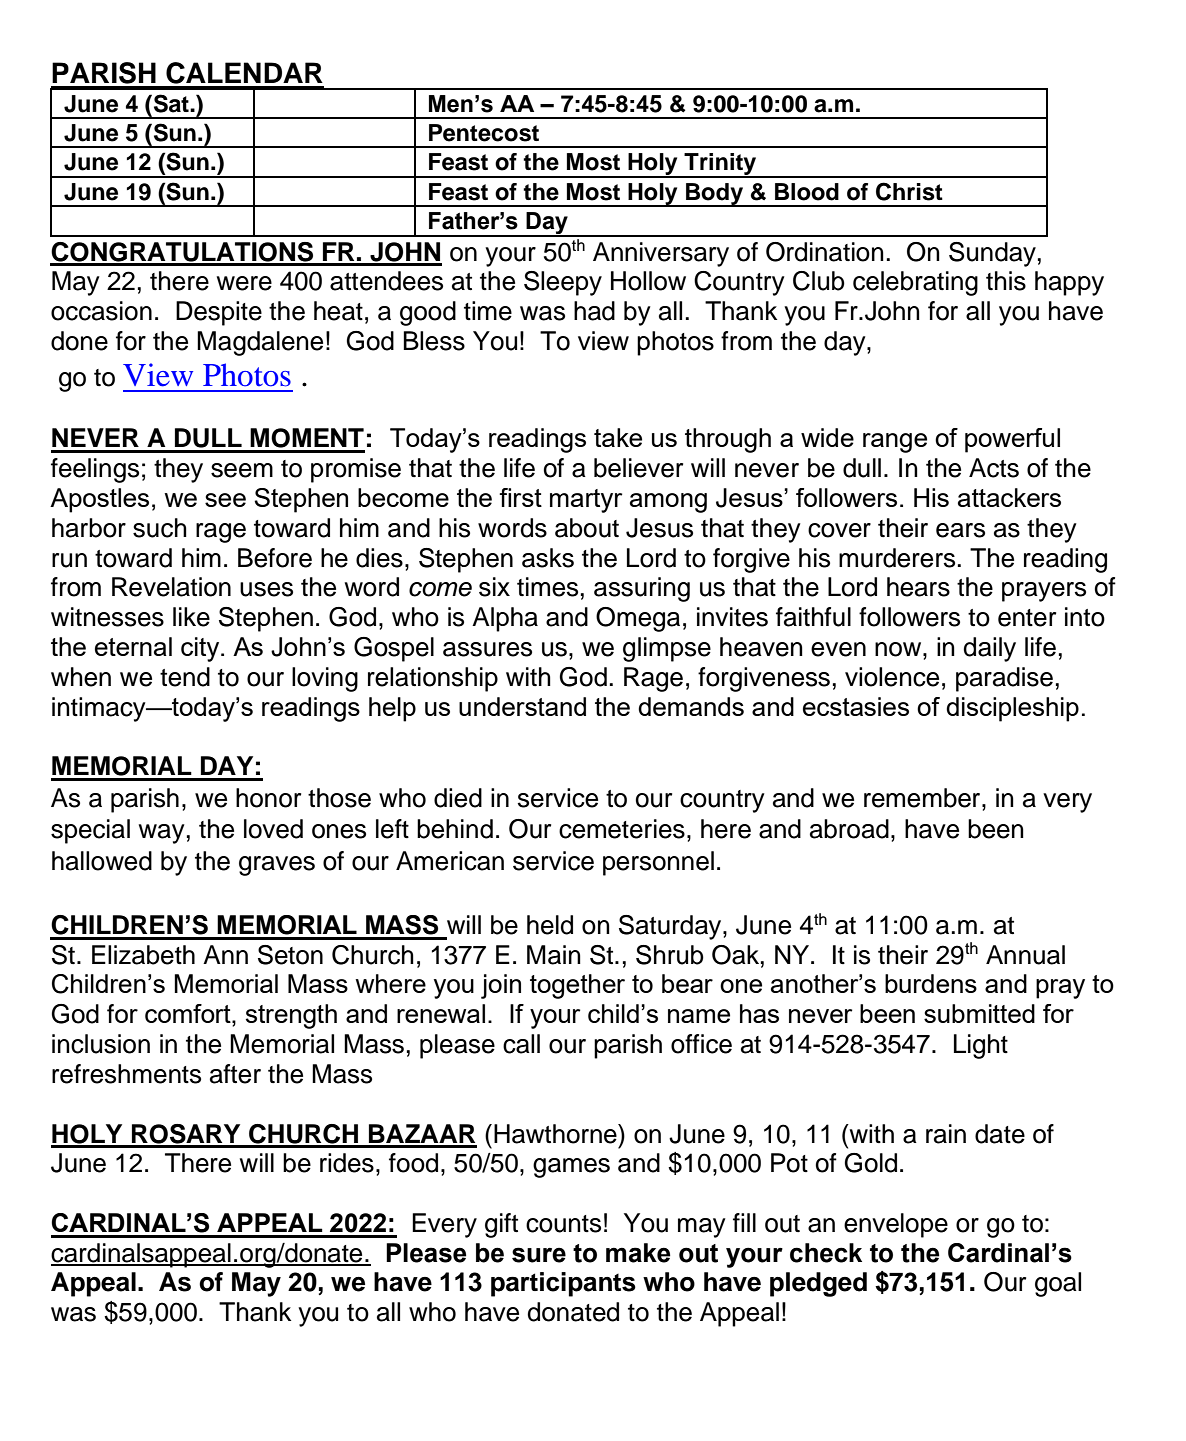 Image resolution: width=1186 pixels, height=1441 pixels. I want to click on held, so click(550, 925).
